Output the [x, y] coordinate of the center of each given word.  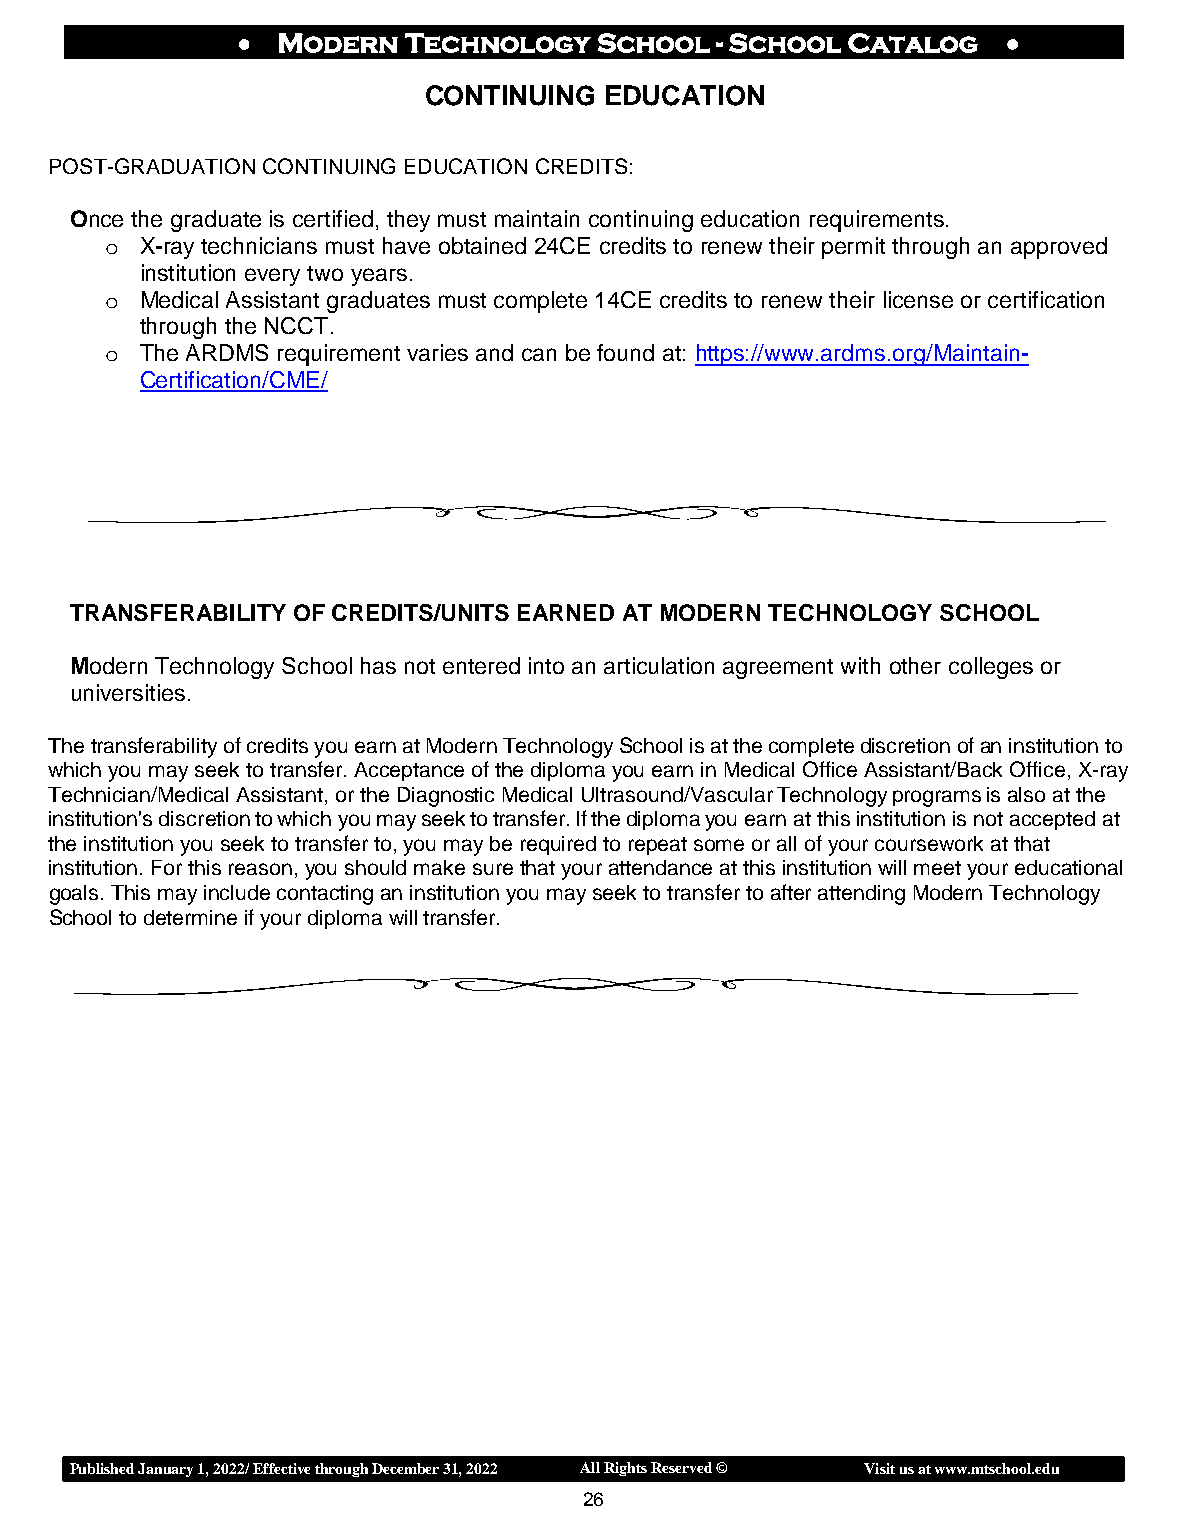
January [165, 1470]
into [546, 665]
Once [97, 218]
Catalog [913, 43]
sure [493, 869]
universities [128, 692]
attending [861, 895]
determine [190, 917]
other [915, 665]
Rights [625, 1469]
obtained [482, 245]
